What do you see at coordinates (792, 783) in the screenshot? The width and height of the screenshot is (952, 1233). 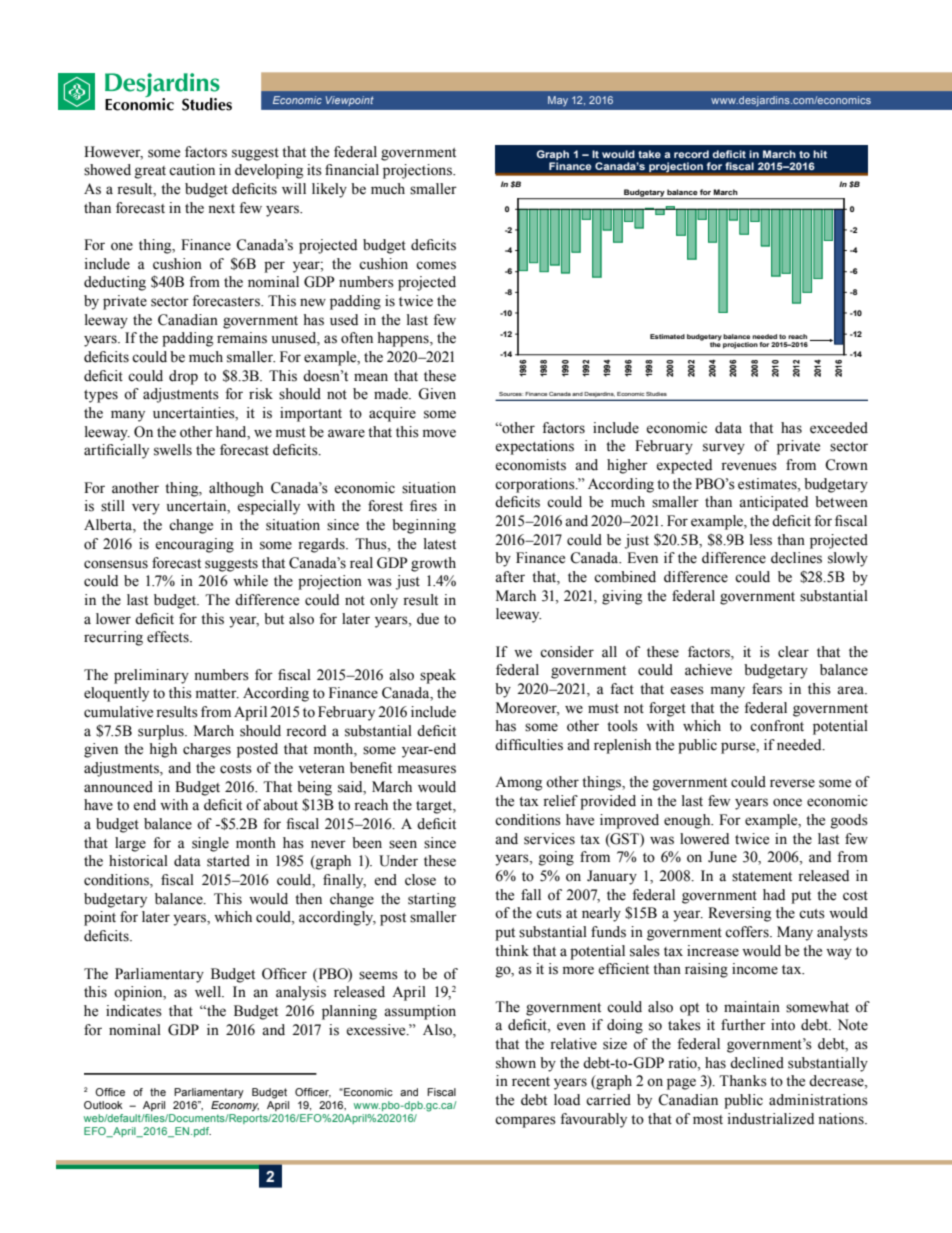 I see `reverse` at bounding box center [792, 783].
